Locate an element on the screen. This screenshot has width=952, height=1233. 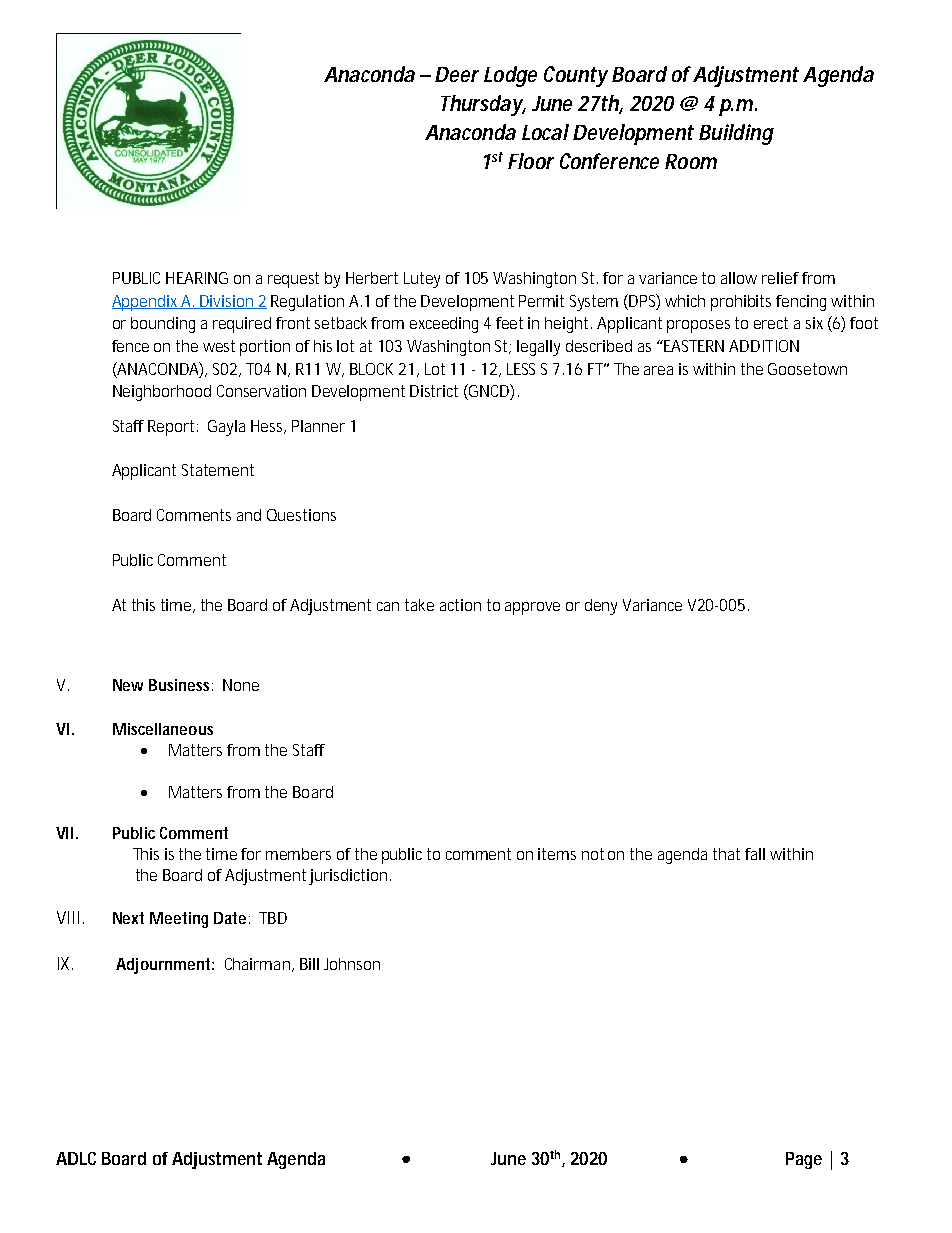
Conference is located at coordinates (609, 161).
